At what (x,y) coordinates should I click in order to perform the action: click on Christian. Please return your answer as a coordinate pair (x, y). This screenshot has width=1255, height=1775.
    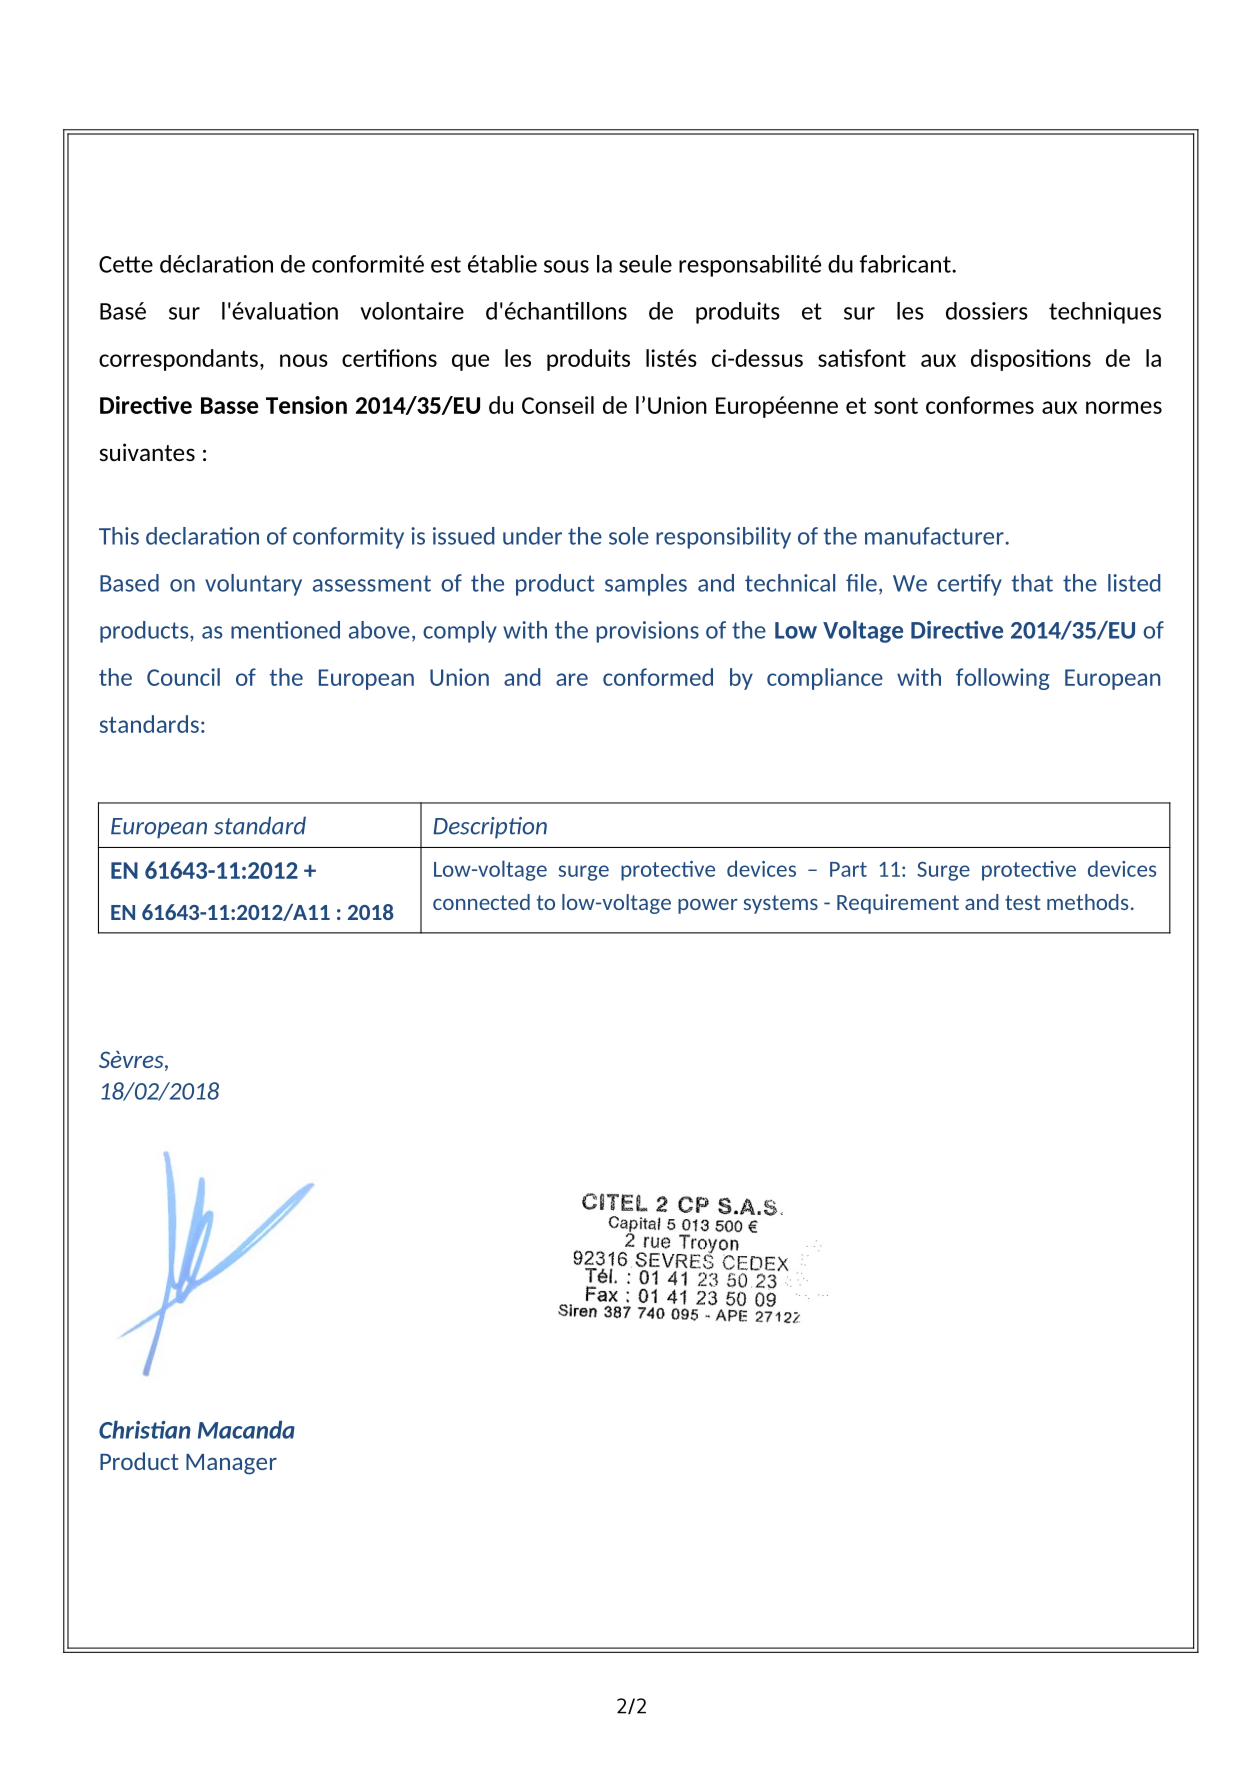
    Looking at the image, I should click on (145, 1430).
